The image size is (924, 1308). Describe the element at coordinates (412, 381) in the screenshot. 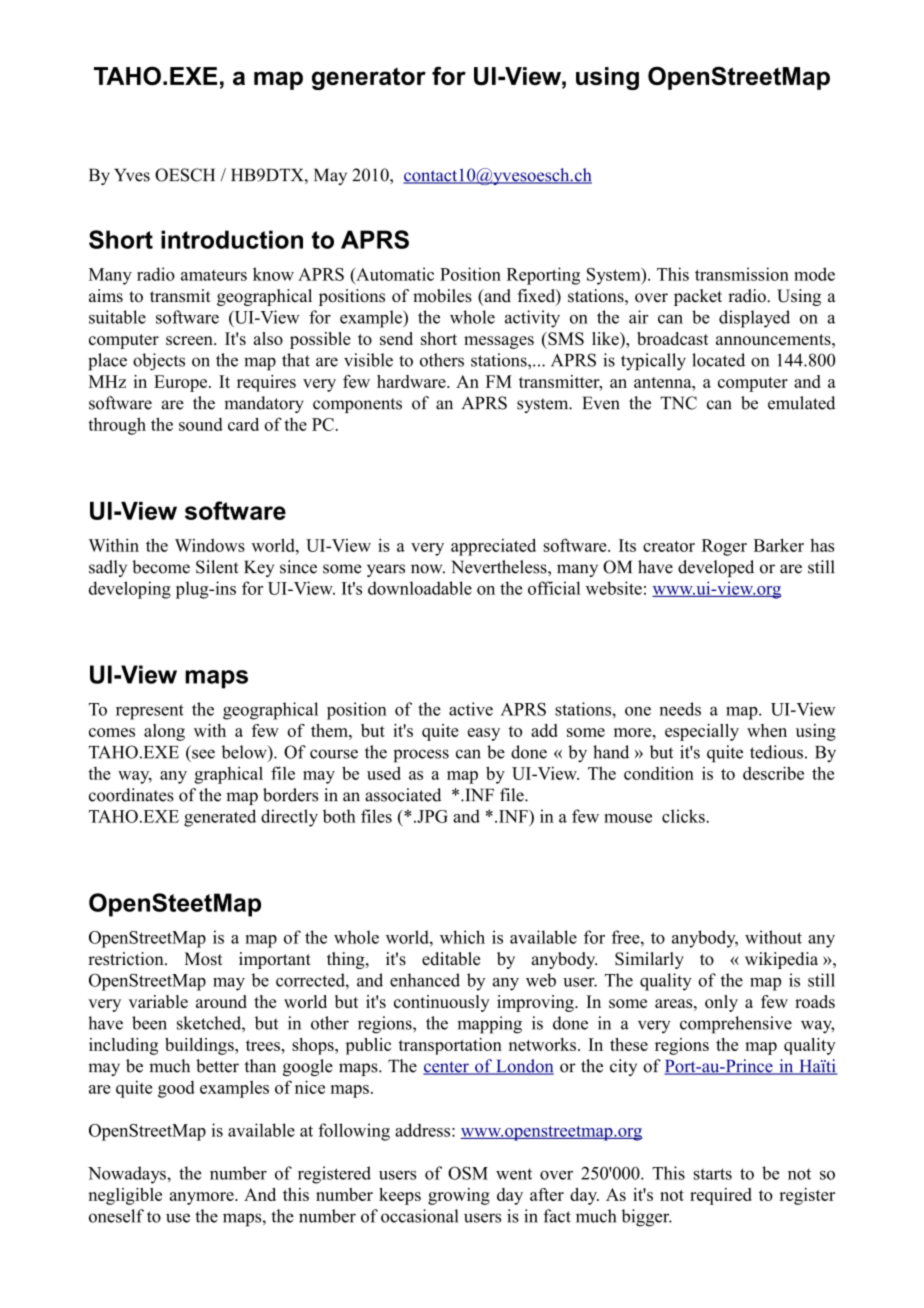

I see `hardware` at that location.
